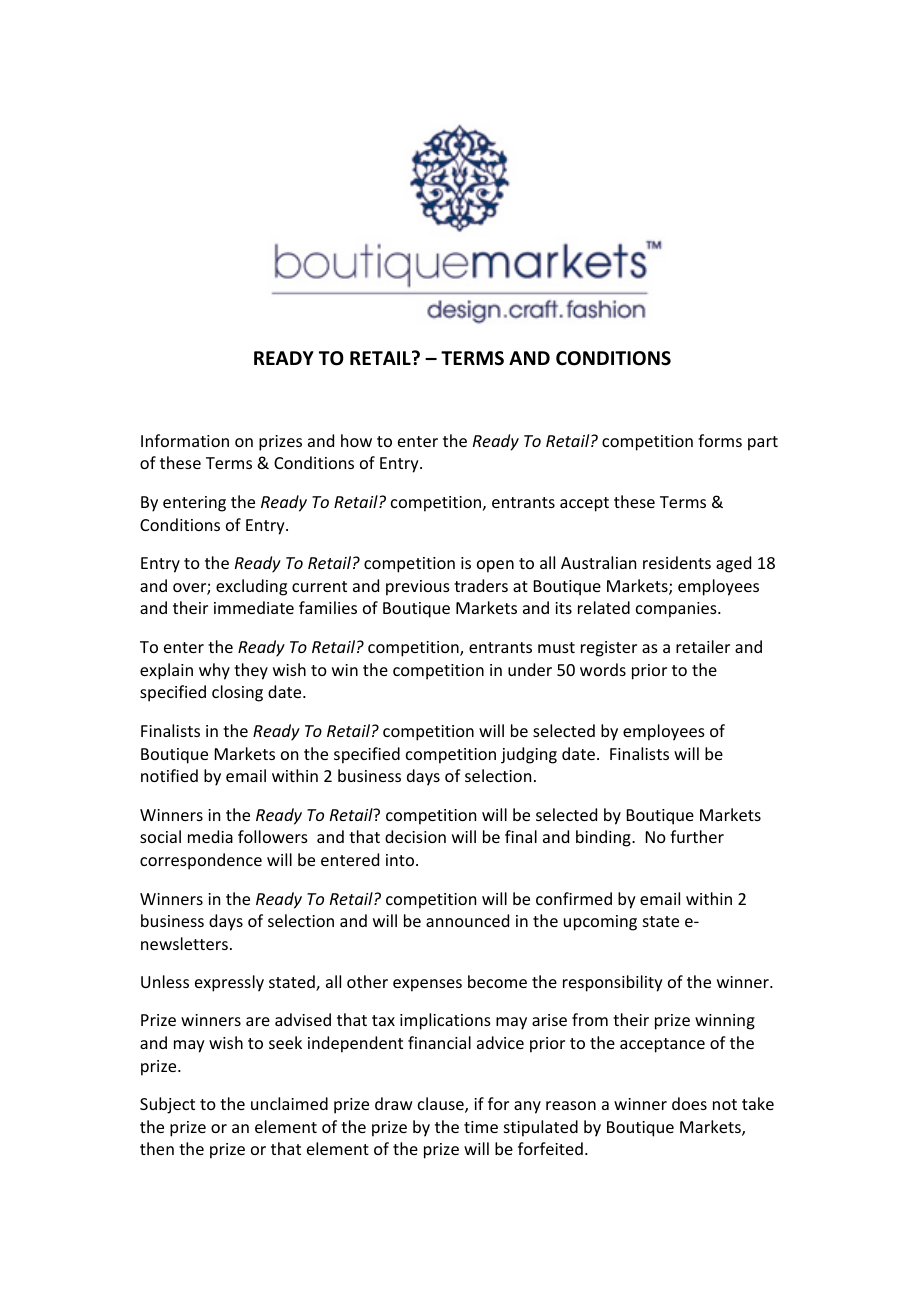 The image size is (924, 1308). I want to click on words, so click(603, 669).
